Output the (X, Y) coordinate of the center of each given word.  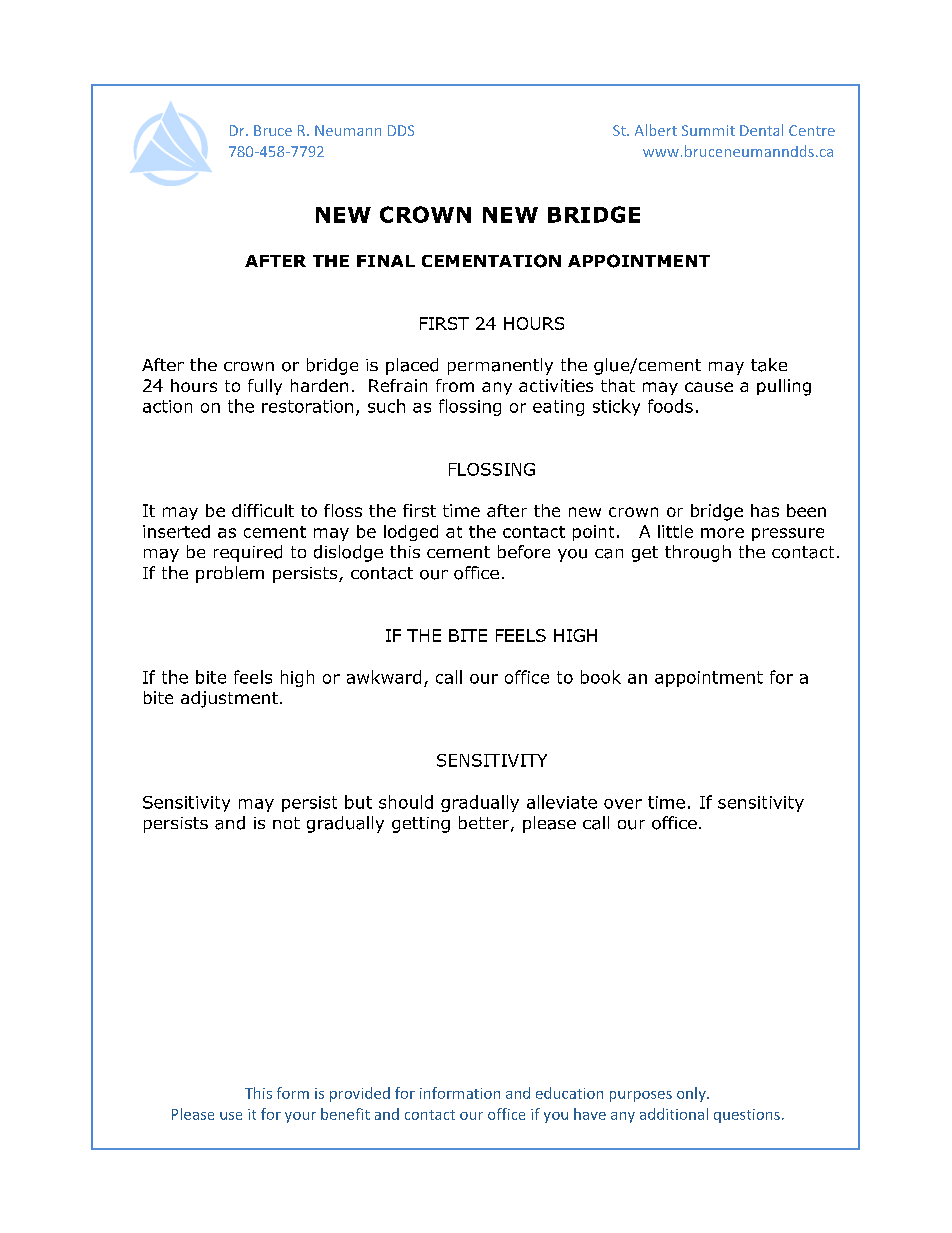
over (623, 804)
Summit (708, 130)
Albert (656, 130)
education (569, 1093)
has (765, 510)
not (286, 823)
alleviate (562, 802)
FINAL (386, 261)
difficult (263, 510)
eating (558, 408)
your (300, 1117)
